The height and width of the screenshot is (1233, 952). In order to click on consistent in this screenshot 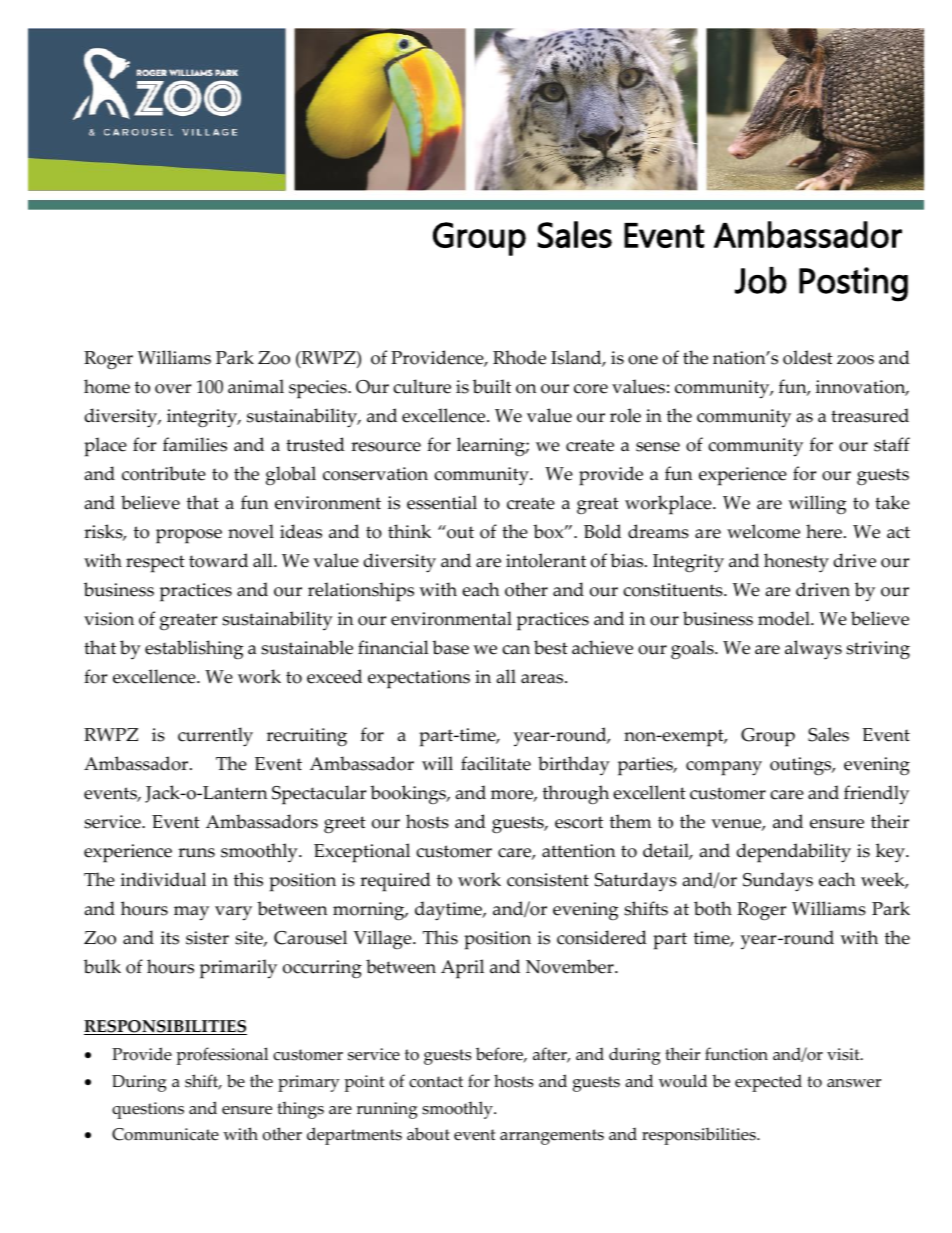, I will do `click(548, 880)`.
